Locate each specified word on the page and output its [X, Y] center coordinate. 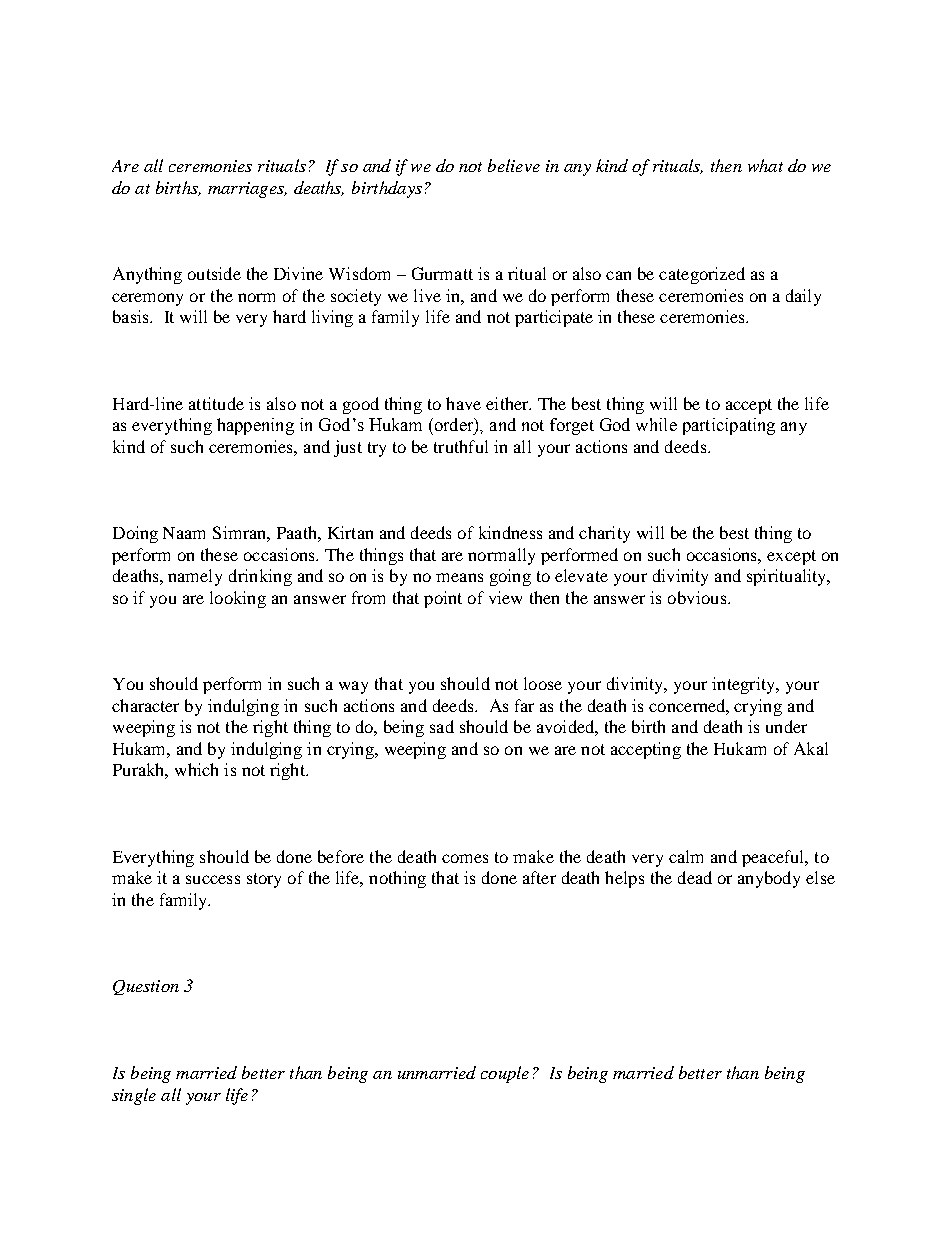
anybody [769, 879]
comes [465, 858]
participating [729, 426]
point [443, 599]
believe [514, 165]
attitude [216, 403]
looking [238, 599]
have [463, 403]
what [765, 165]
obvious [698, 597]
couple [505, 1074]
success [213, 879]
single [134, 1096]
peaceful [774, 858]
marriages [247, 190]
